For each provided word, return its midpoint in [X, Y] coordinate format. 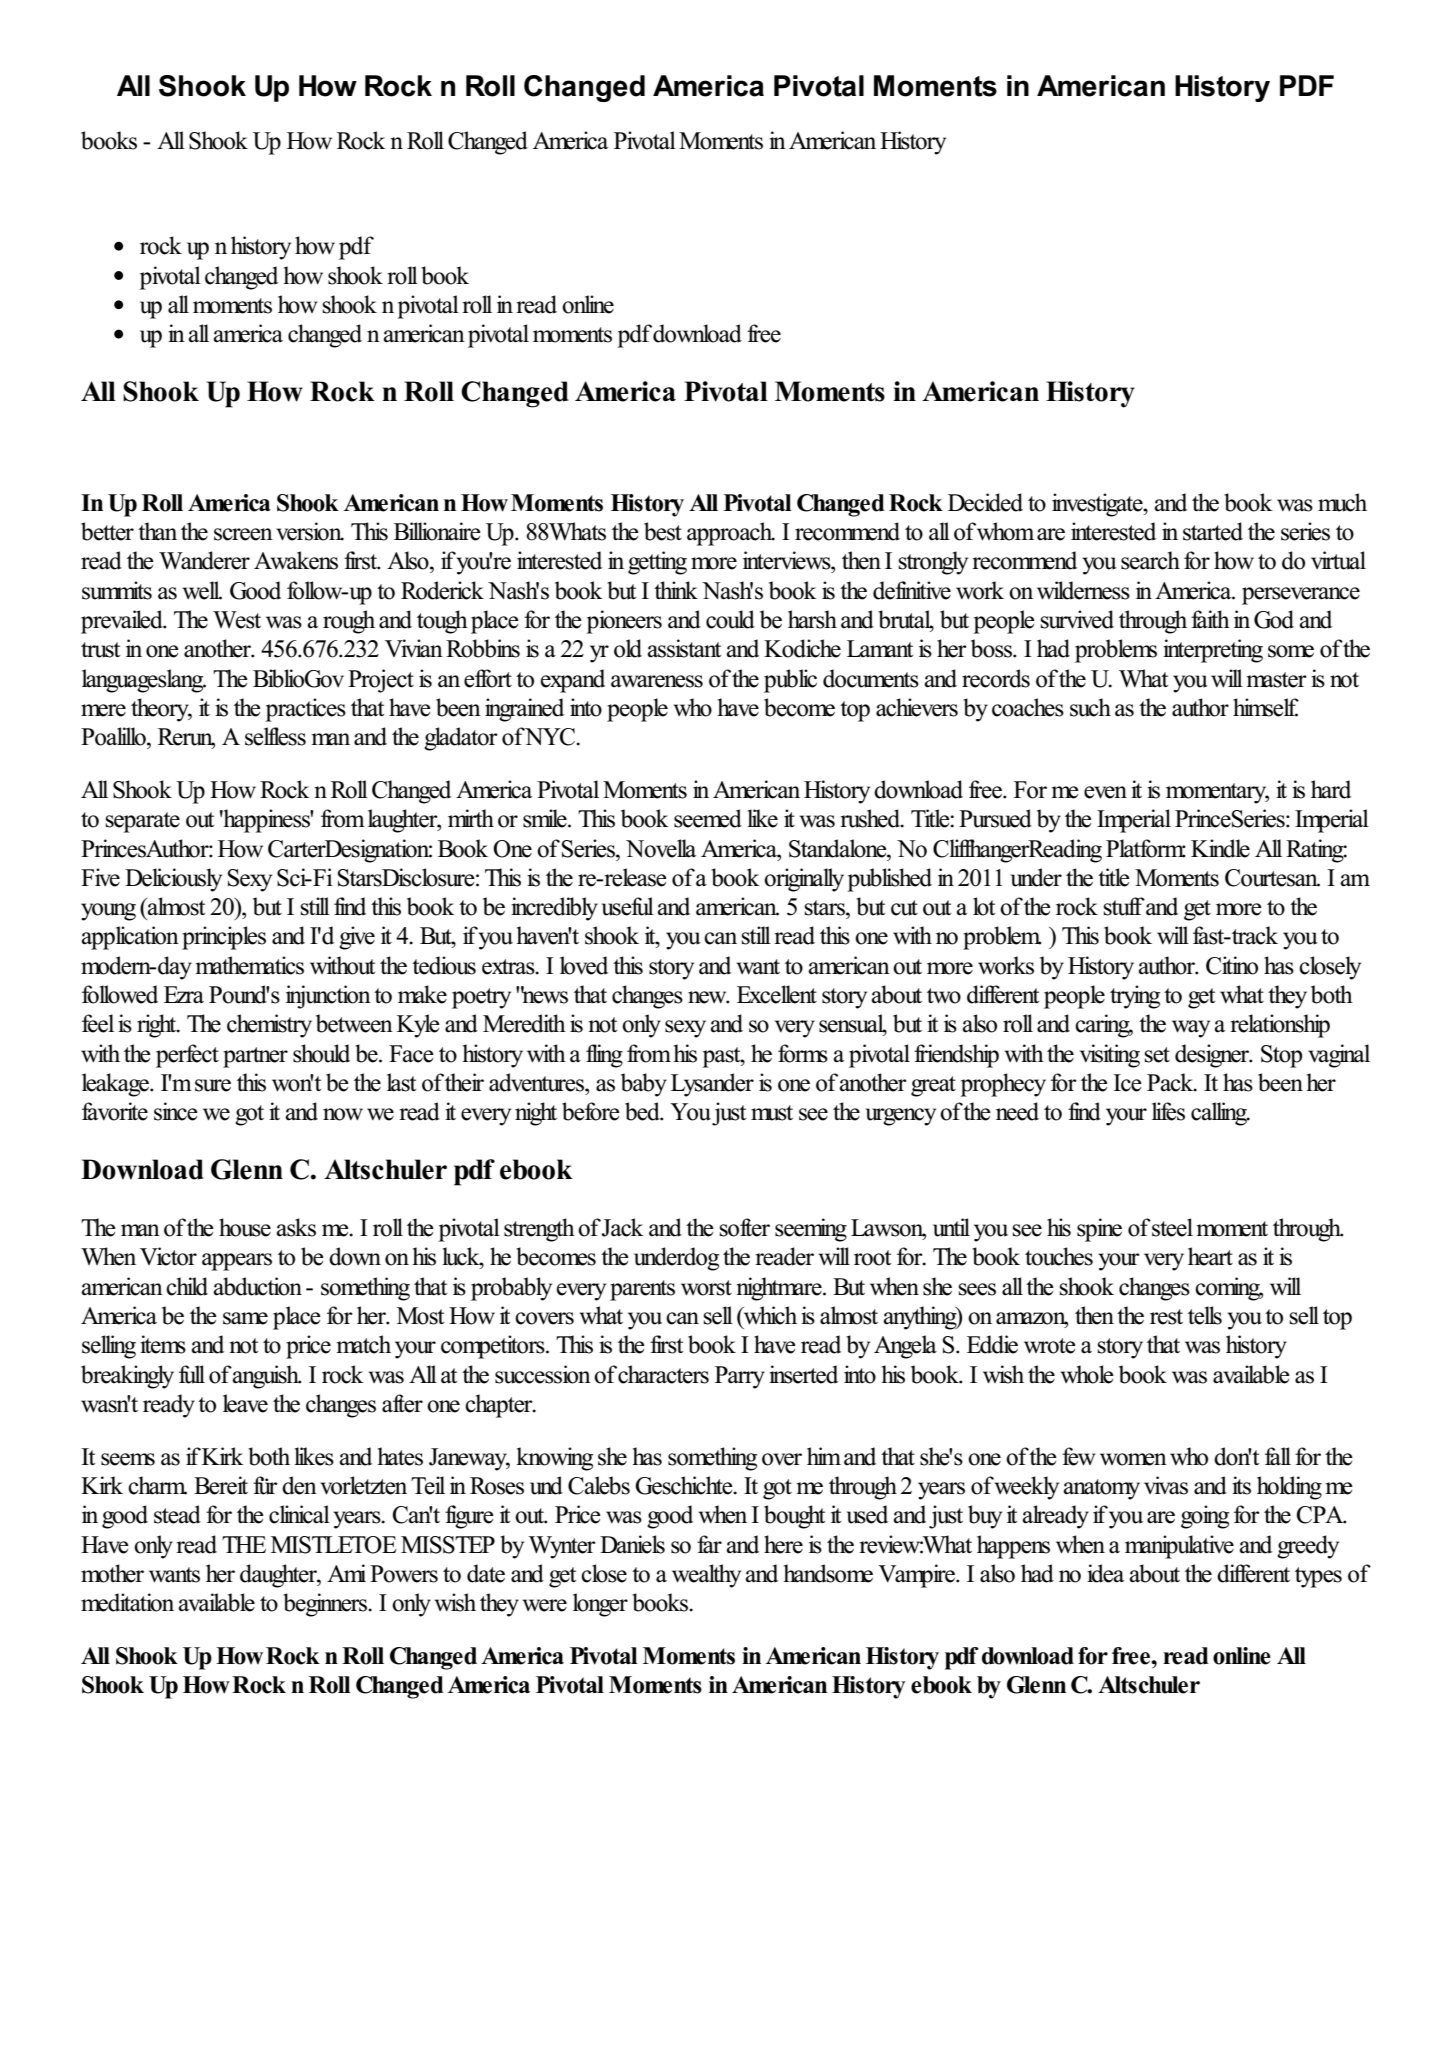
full [192, 1374]
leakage [116, 1085]
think [676, 590]
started [1213, 531]
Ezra [184, 995]
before [591, 1111]
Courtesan [1272, 878]
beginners [326, 1605]
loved [584, 965]
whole [1087, 1374]
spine [1099, 1230]
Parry [740, 1377]
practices [306, 710]
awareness [657, 681]
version [310, 531]
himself [1266, 707]
